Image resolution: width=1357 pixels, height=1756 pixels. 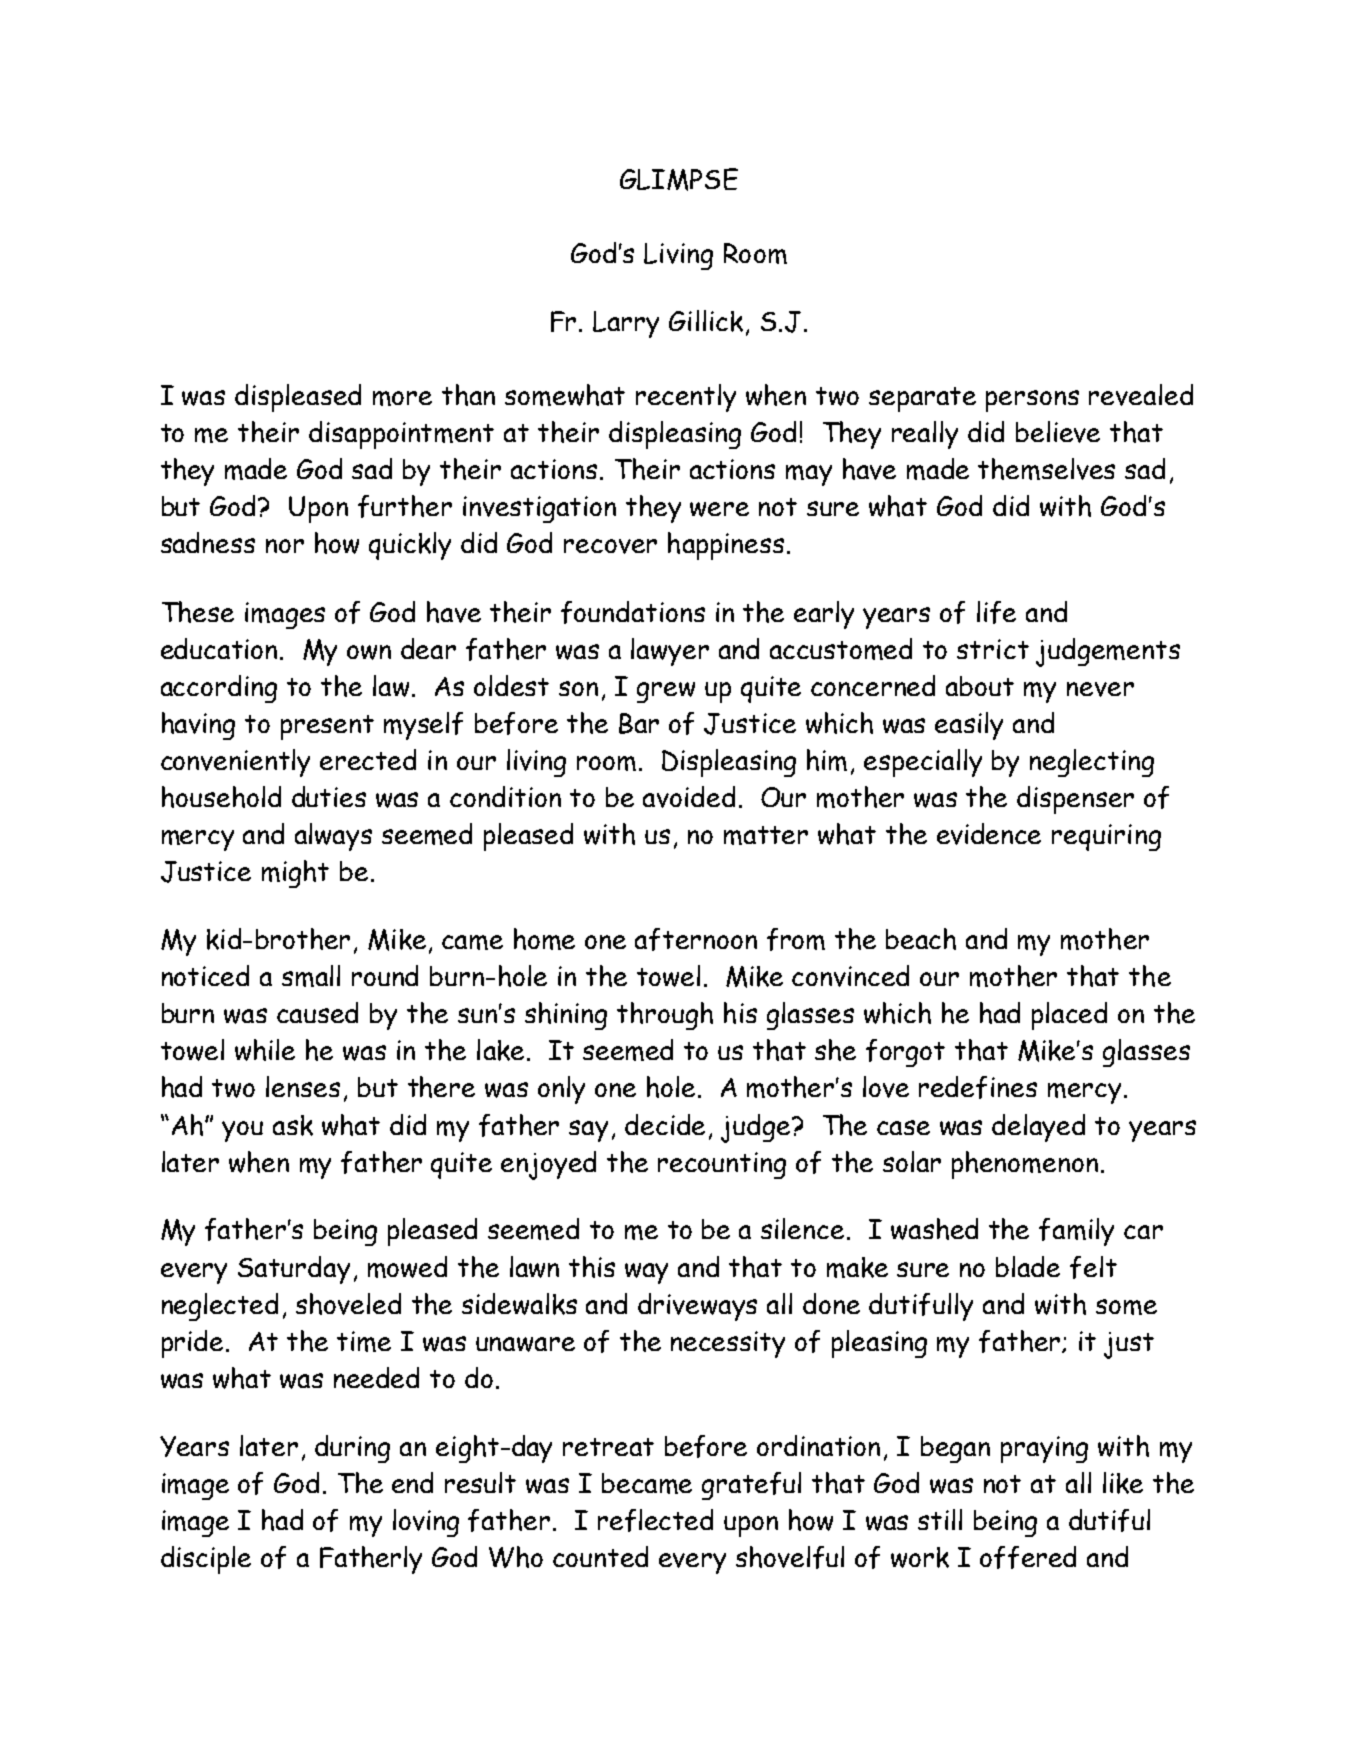 What do you see at coordinates (655, 1520) in the screenshot?
I see `reflected` at bounding box center [655, 1520].
